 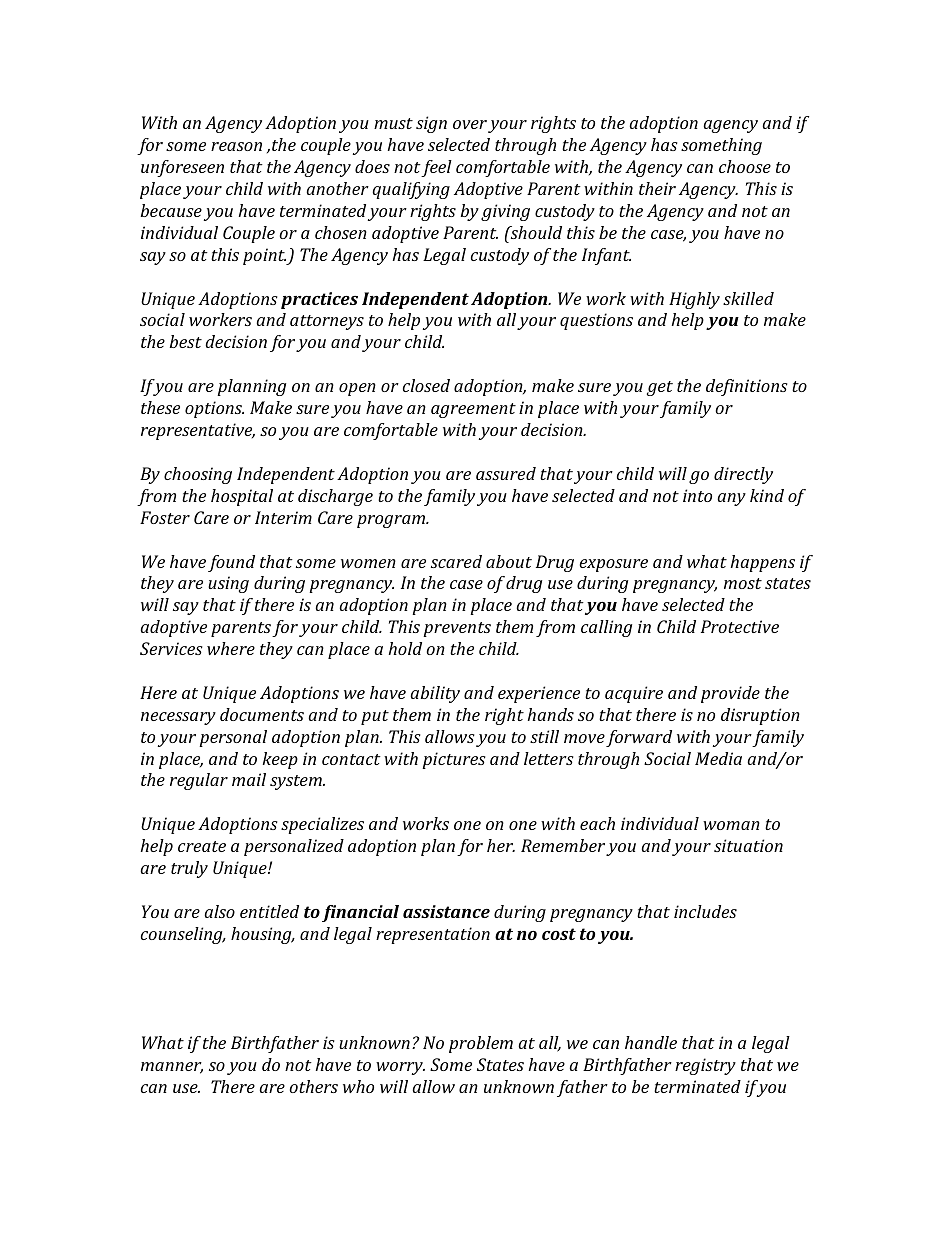 I want to click on create, so click(x=202, y=846).
